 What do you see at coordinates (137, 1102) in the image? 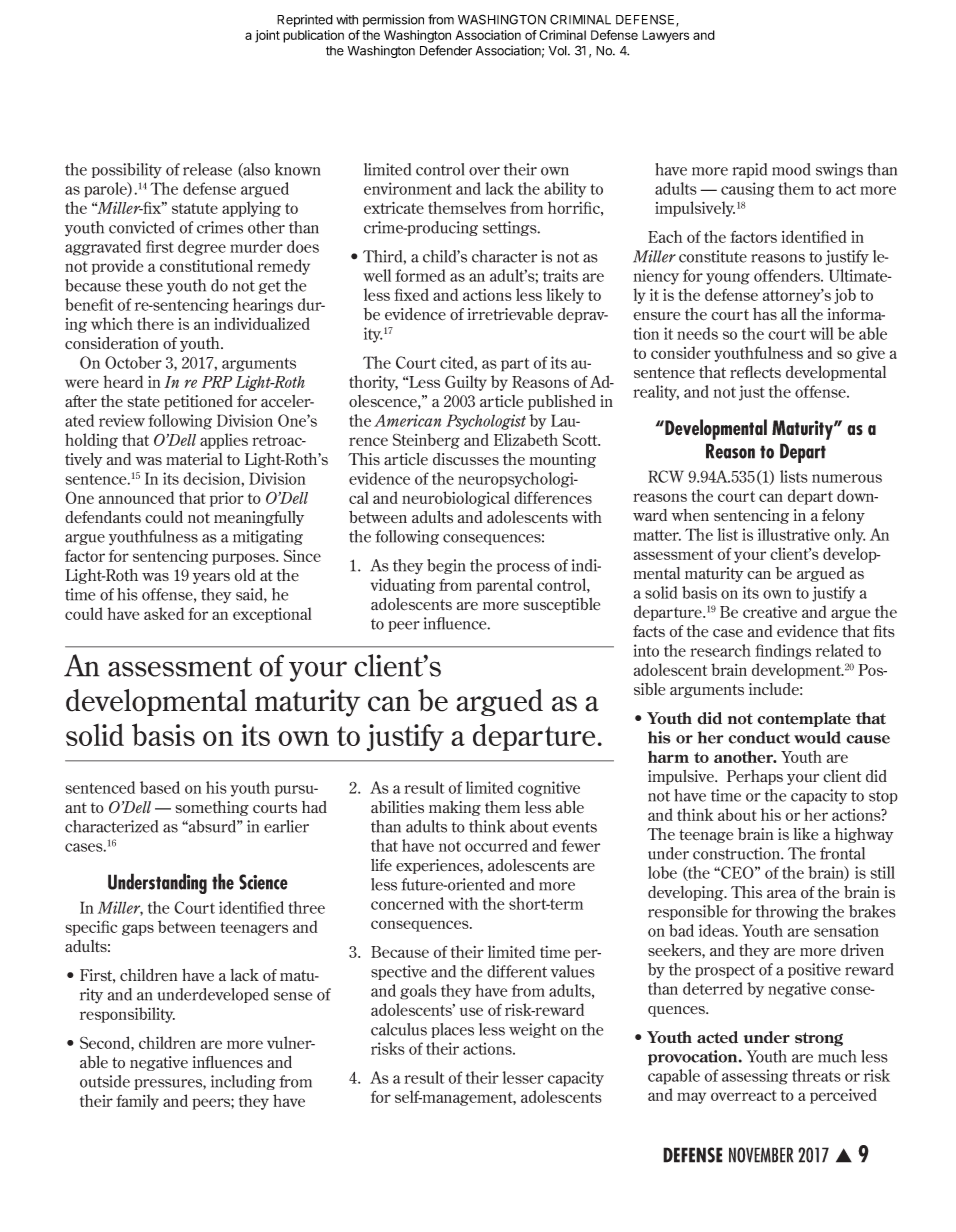
I see `family` at bounding box center [137, 1102].
